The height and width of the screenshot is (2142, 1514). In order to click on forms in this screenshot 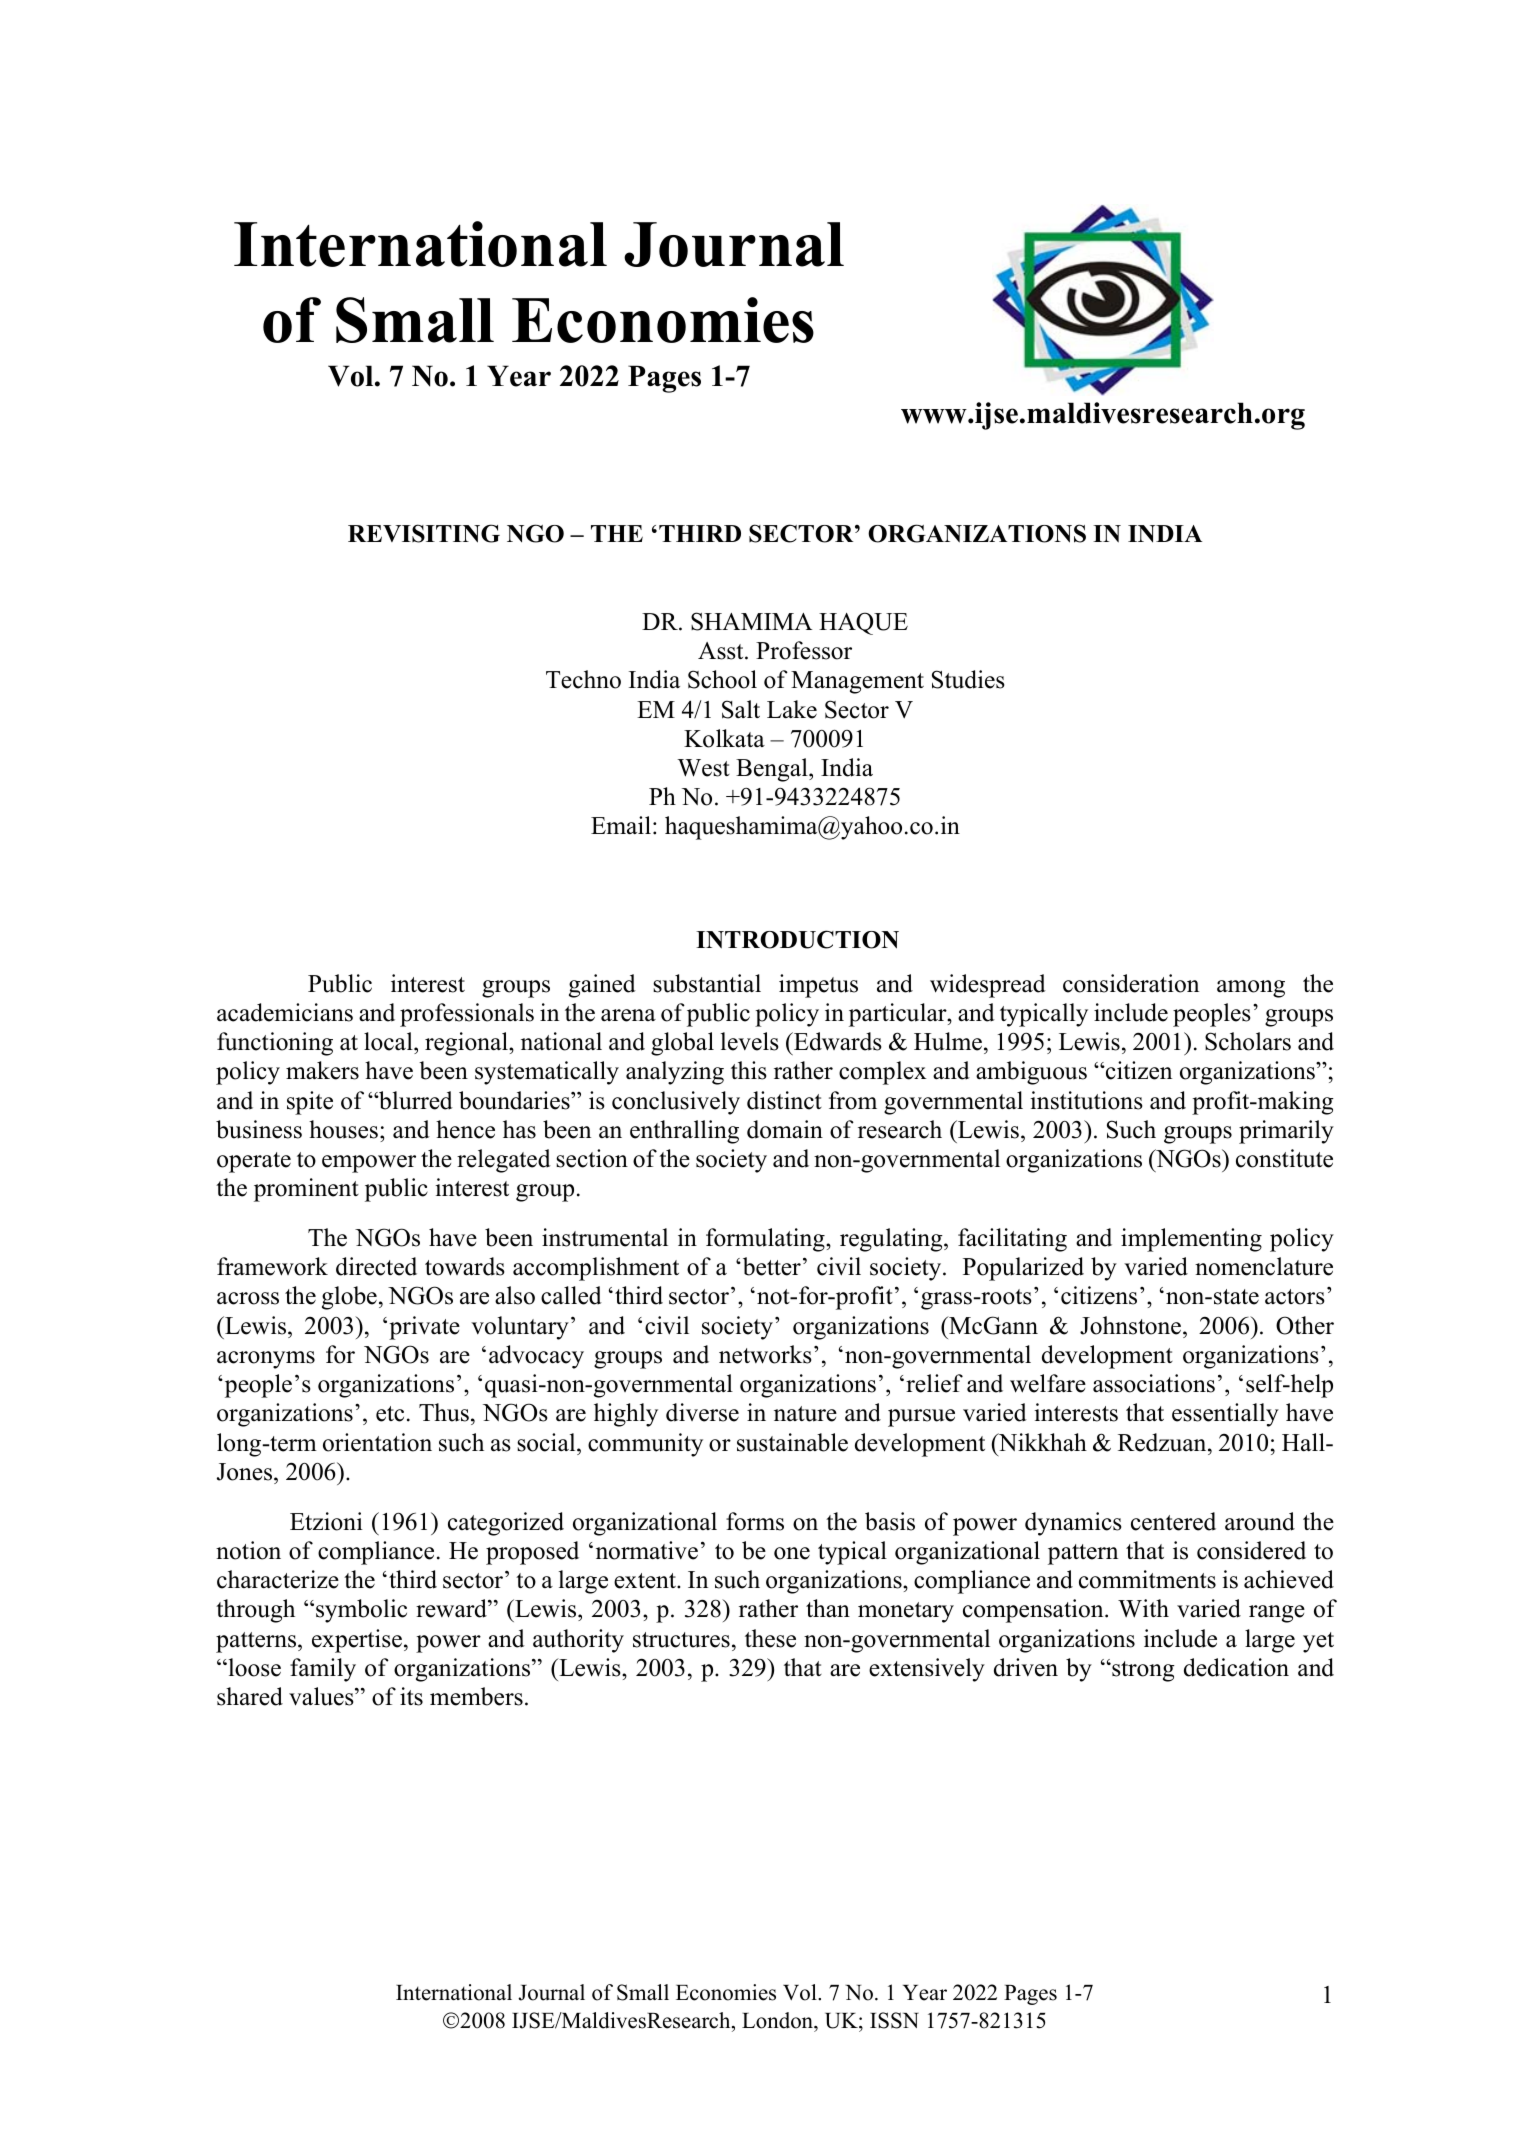, I will do `click(755, 1521)`.
